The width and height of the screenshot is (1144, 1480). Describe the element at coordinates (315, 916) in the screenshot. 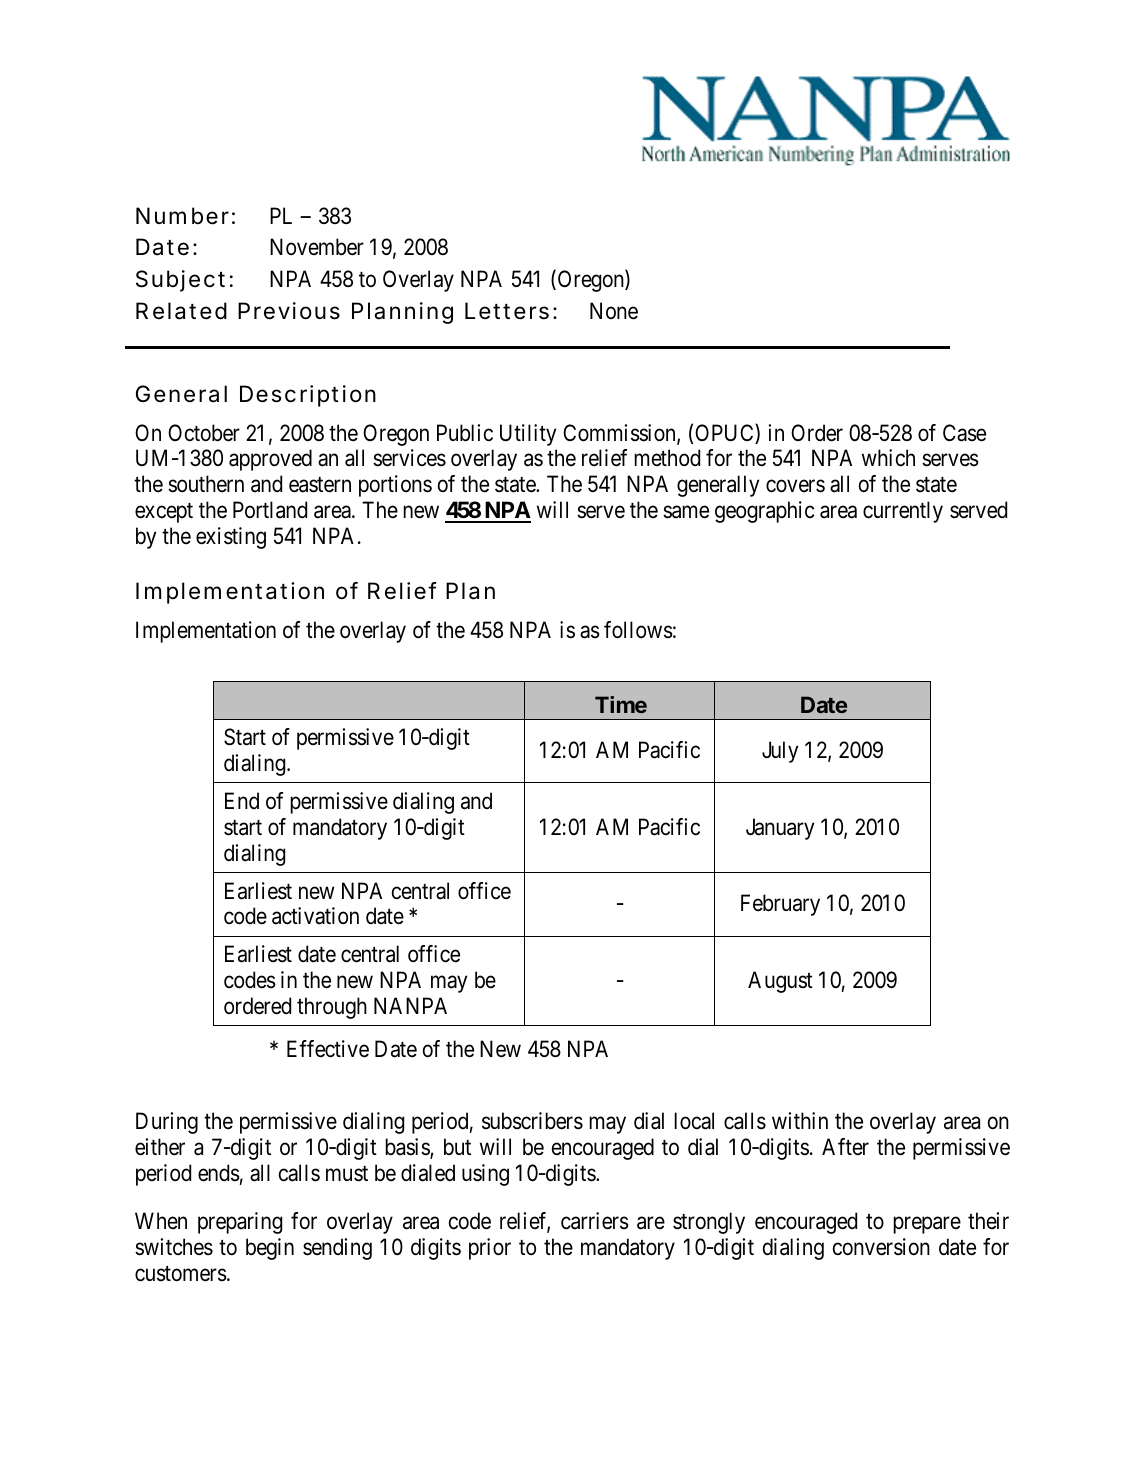

I see `activation` at that location.
